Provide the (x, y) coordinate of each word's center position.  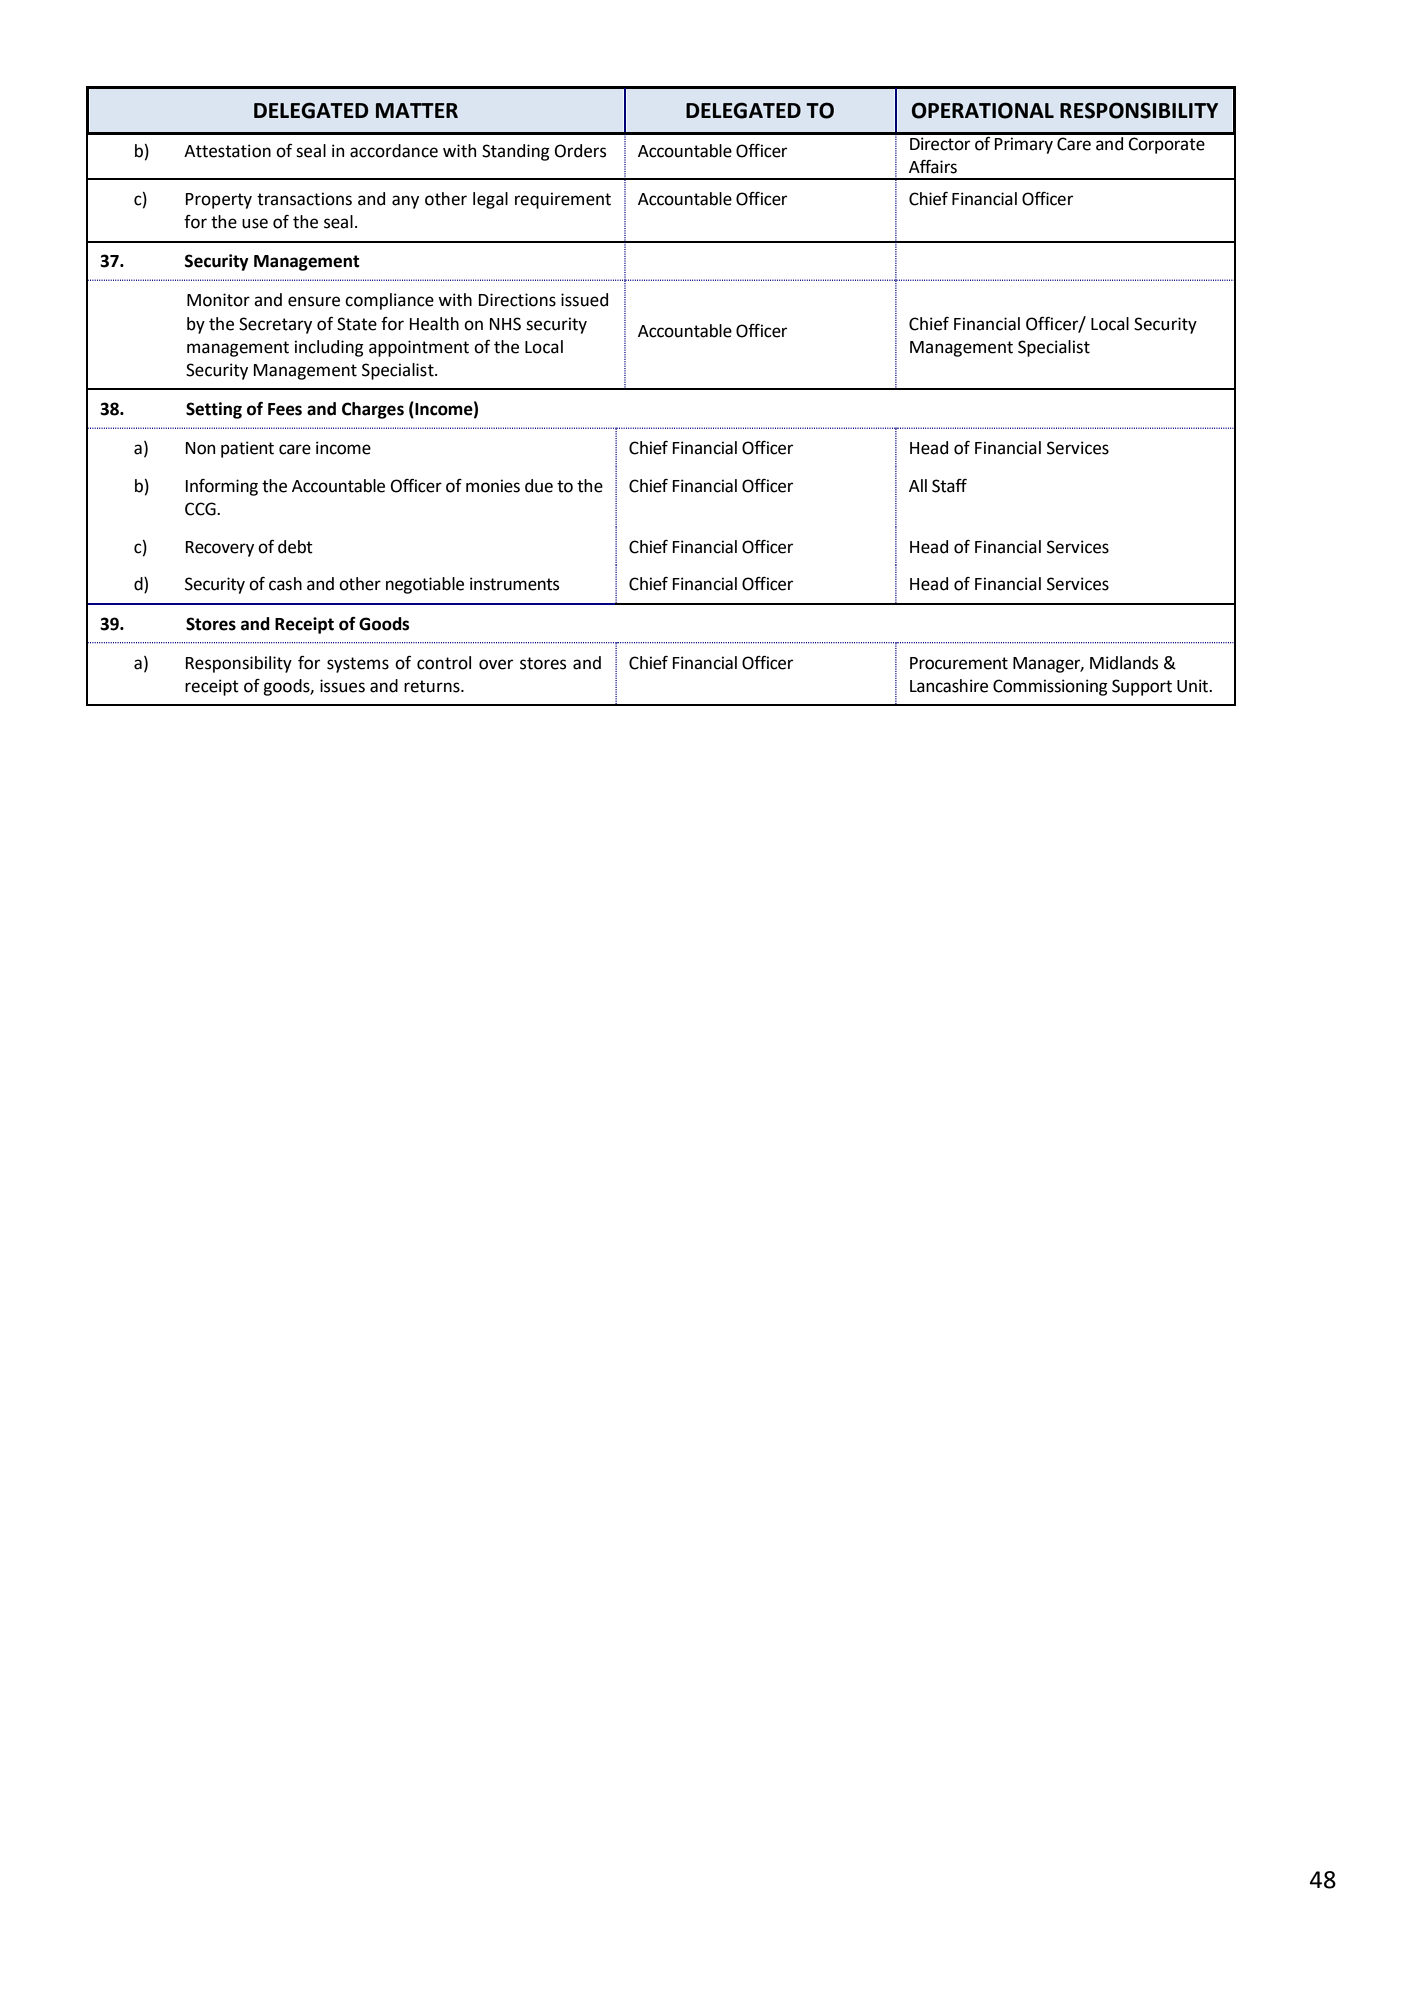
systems (358, 665)
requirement (563, 200)
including (329, 348)
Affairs (933, 166)
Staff (949, 486)
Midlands (1124, 663)
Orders (580, 151)
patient (247, 449)
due (539, 486)
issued (584, 300)
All (918, 485)
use (255, 223)
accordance (394, 151)
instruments (514, 584)
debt (295, 547)
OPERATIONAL (983, 110)
